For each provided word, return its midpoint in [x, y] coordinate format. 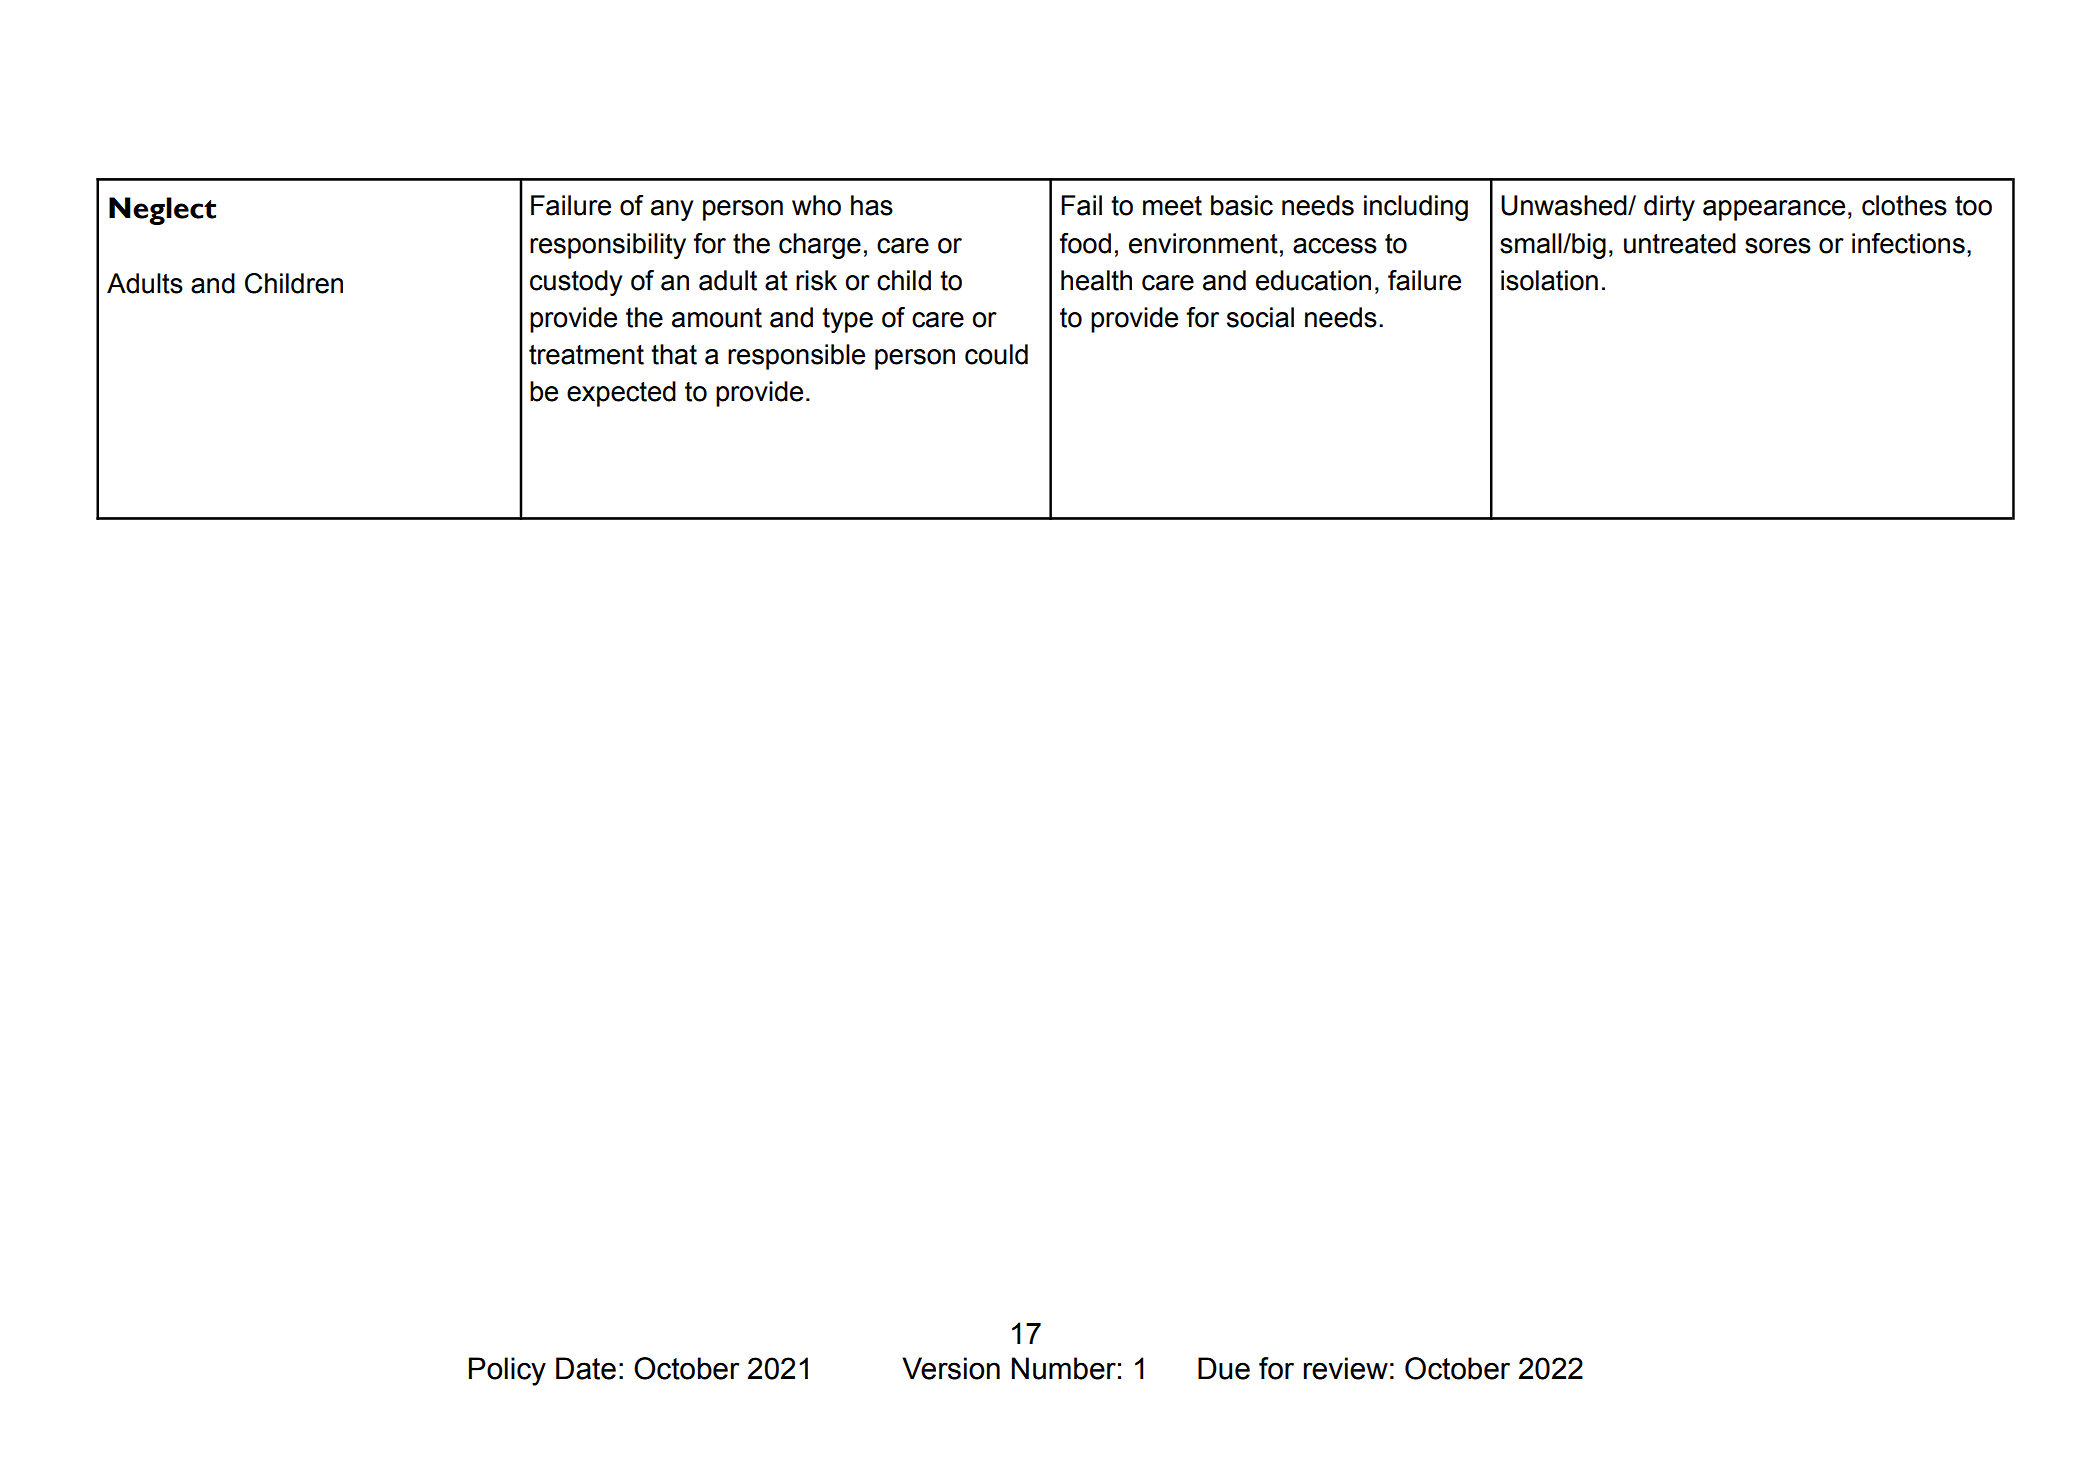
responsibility [608, 246]
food [1085, 243]
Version [951, 1368]
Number [1064, 1368]
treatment [586, 355]
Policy [507, 1371]
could [996, 354]
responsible [796, 357]
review [1345, 1368]
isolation [1549, 280]
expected [621, 394]
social [1260, 317]
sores [1778, 246]
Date [586, 1368]
